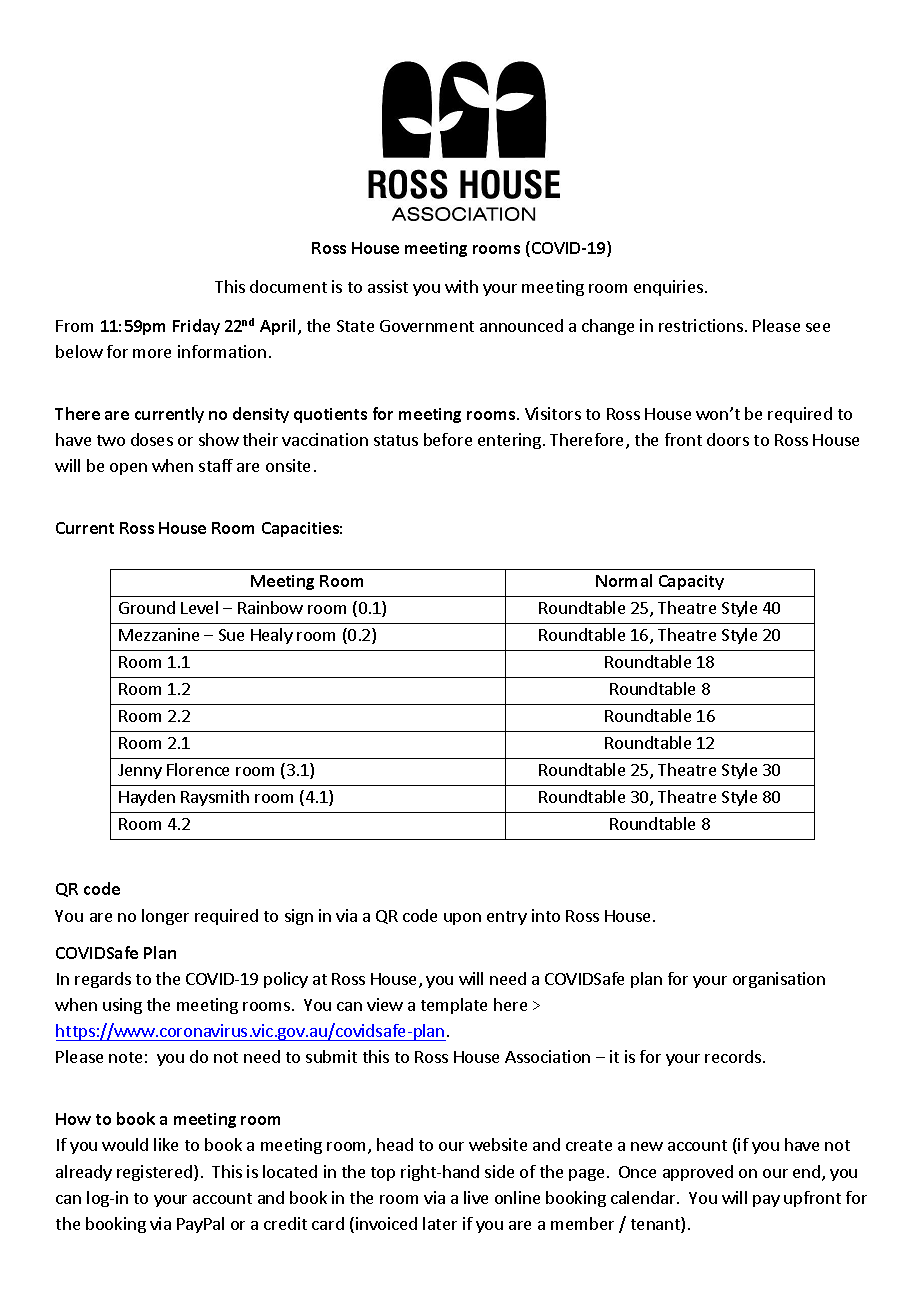  What do you see at coordinates (154, 1173) in the screenshot?
I see `registered` at bounding box center [154, 1173].
